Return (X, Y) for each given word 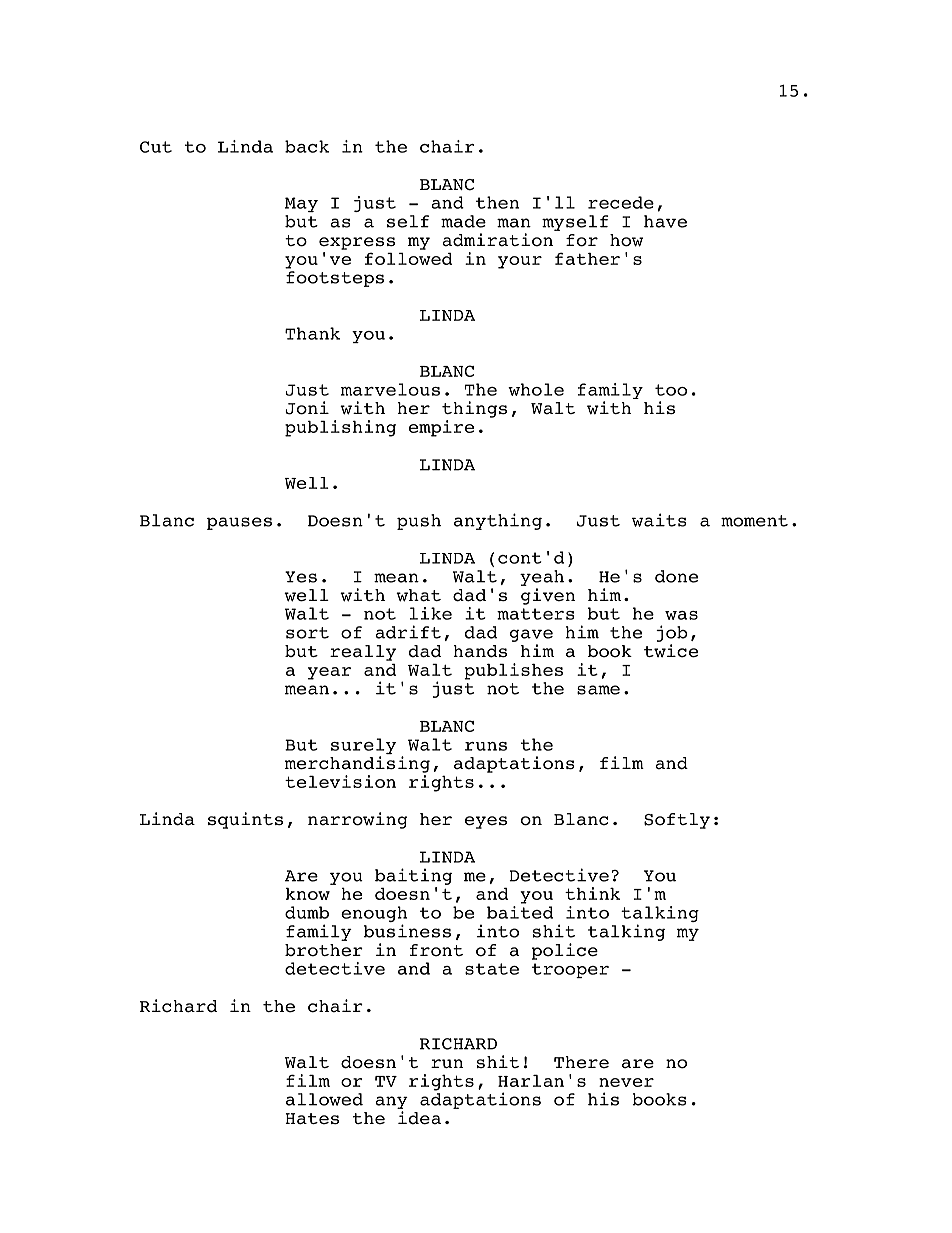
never (626, 1082)
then (497, 202)
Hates (312, 1119)
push (419, 522)
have (665, 221)
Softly (677, 821)
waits (659, 520)
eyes (486, 822)
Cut (156, 147)
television (340, 781)
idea (419, 1118)
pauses (239, 523)
